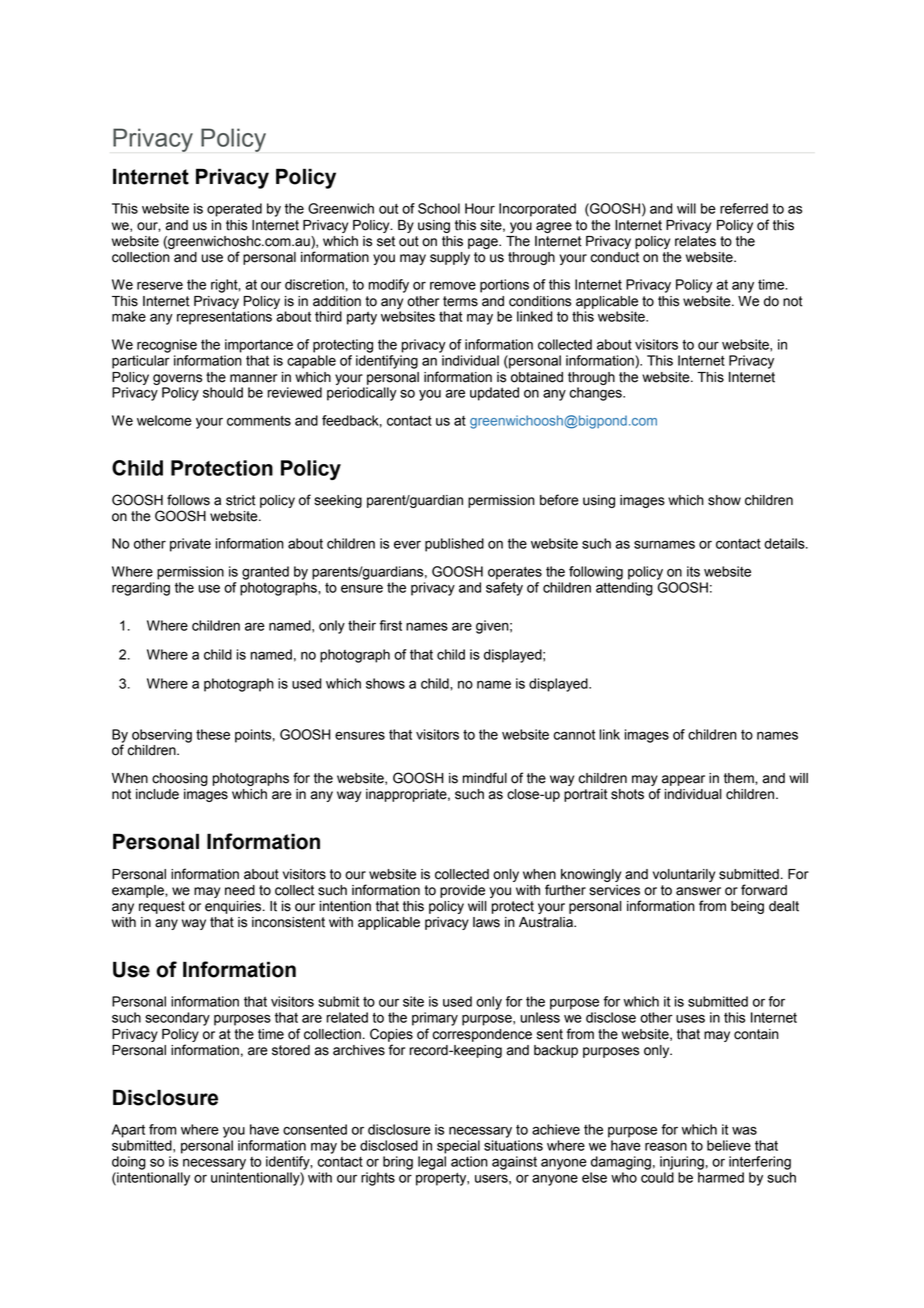 Image resolution: width=924 pixels, height=1308 pixels. What do you see at coordinates (484, 243) in the screenshot?
I see `page` at bounding box center [484, 243].
